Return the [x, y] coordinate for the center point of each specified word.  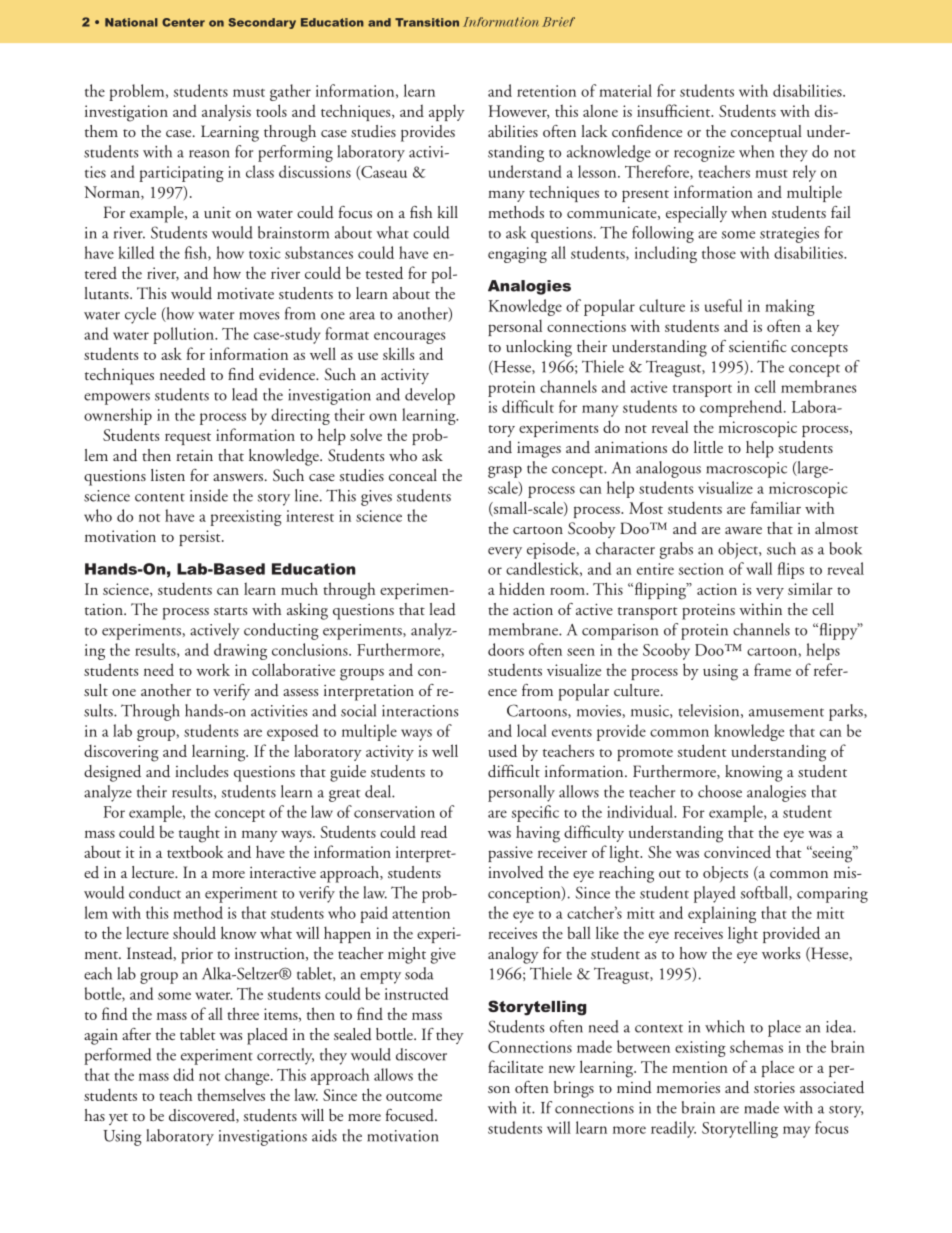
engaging [517, 255]
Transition [427, 22]
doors [506, 649]
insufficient [675, 110]
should [194, 932]
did [183, 1074]
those [719, 252]
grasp [505, 472]
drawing [240, 651]
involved [516, 872]
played [715, 894]
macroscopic [746, 470]
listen [168, 475]
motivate [245, 293]
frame [772, 669]
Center [183, 22]
